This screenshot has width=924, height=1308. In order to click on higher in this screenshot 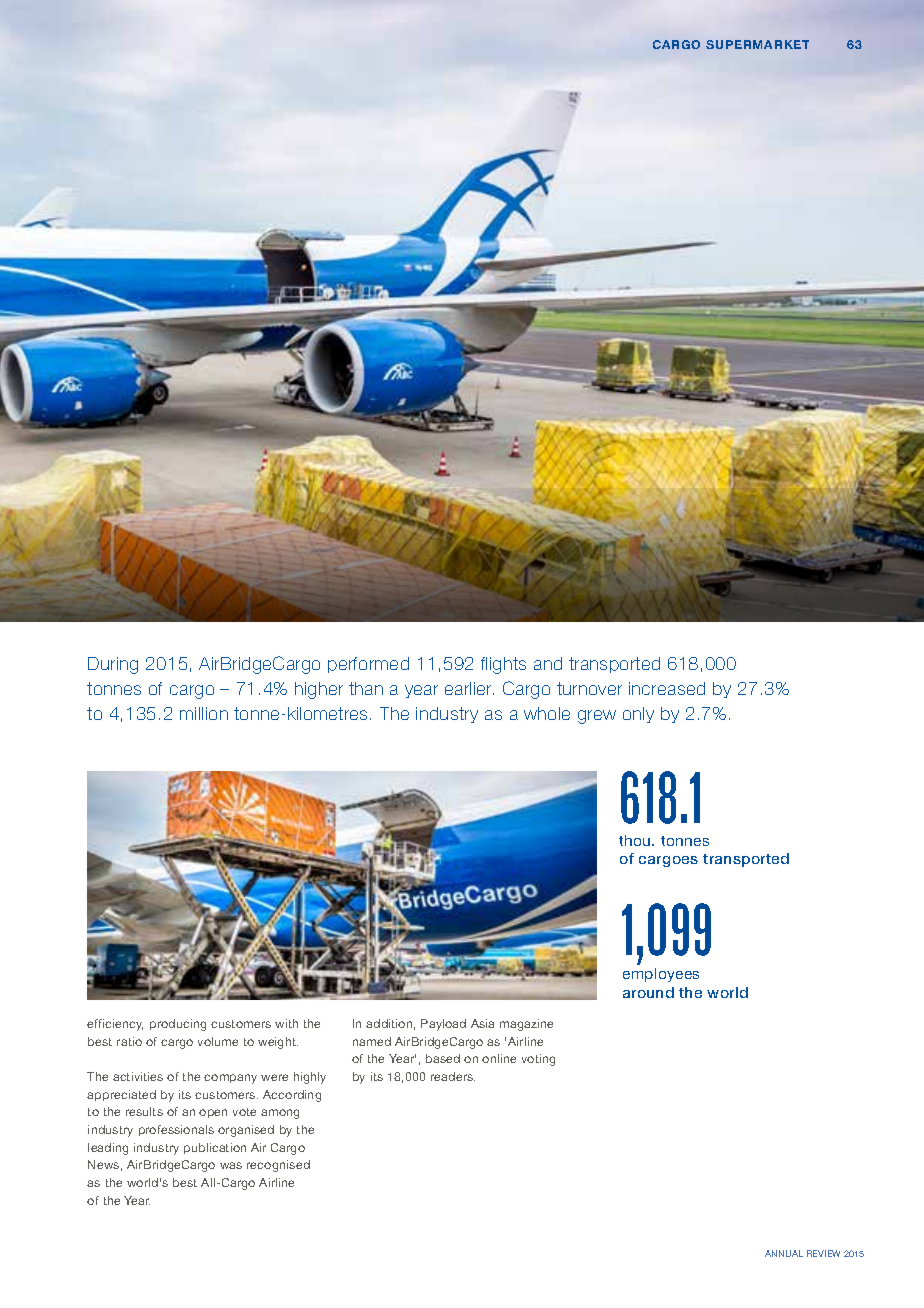, I will do `click(319, 690)`.
